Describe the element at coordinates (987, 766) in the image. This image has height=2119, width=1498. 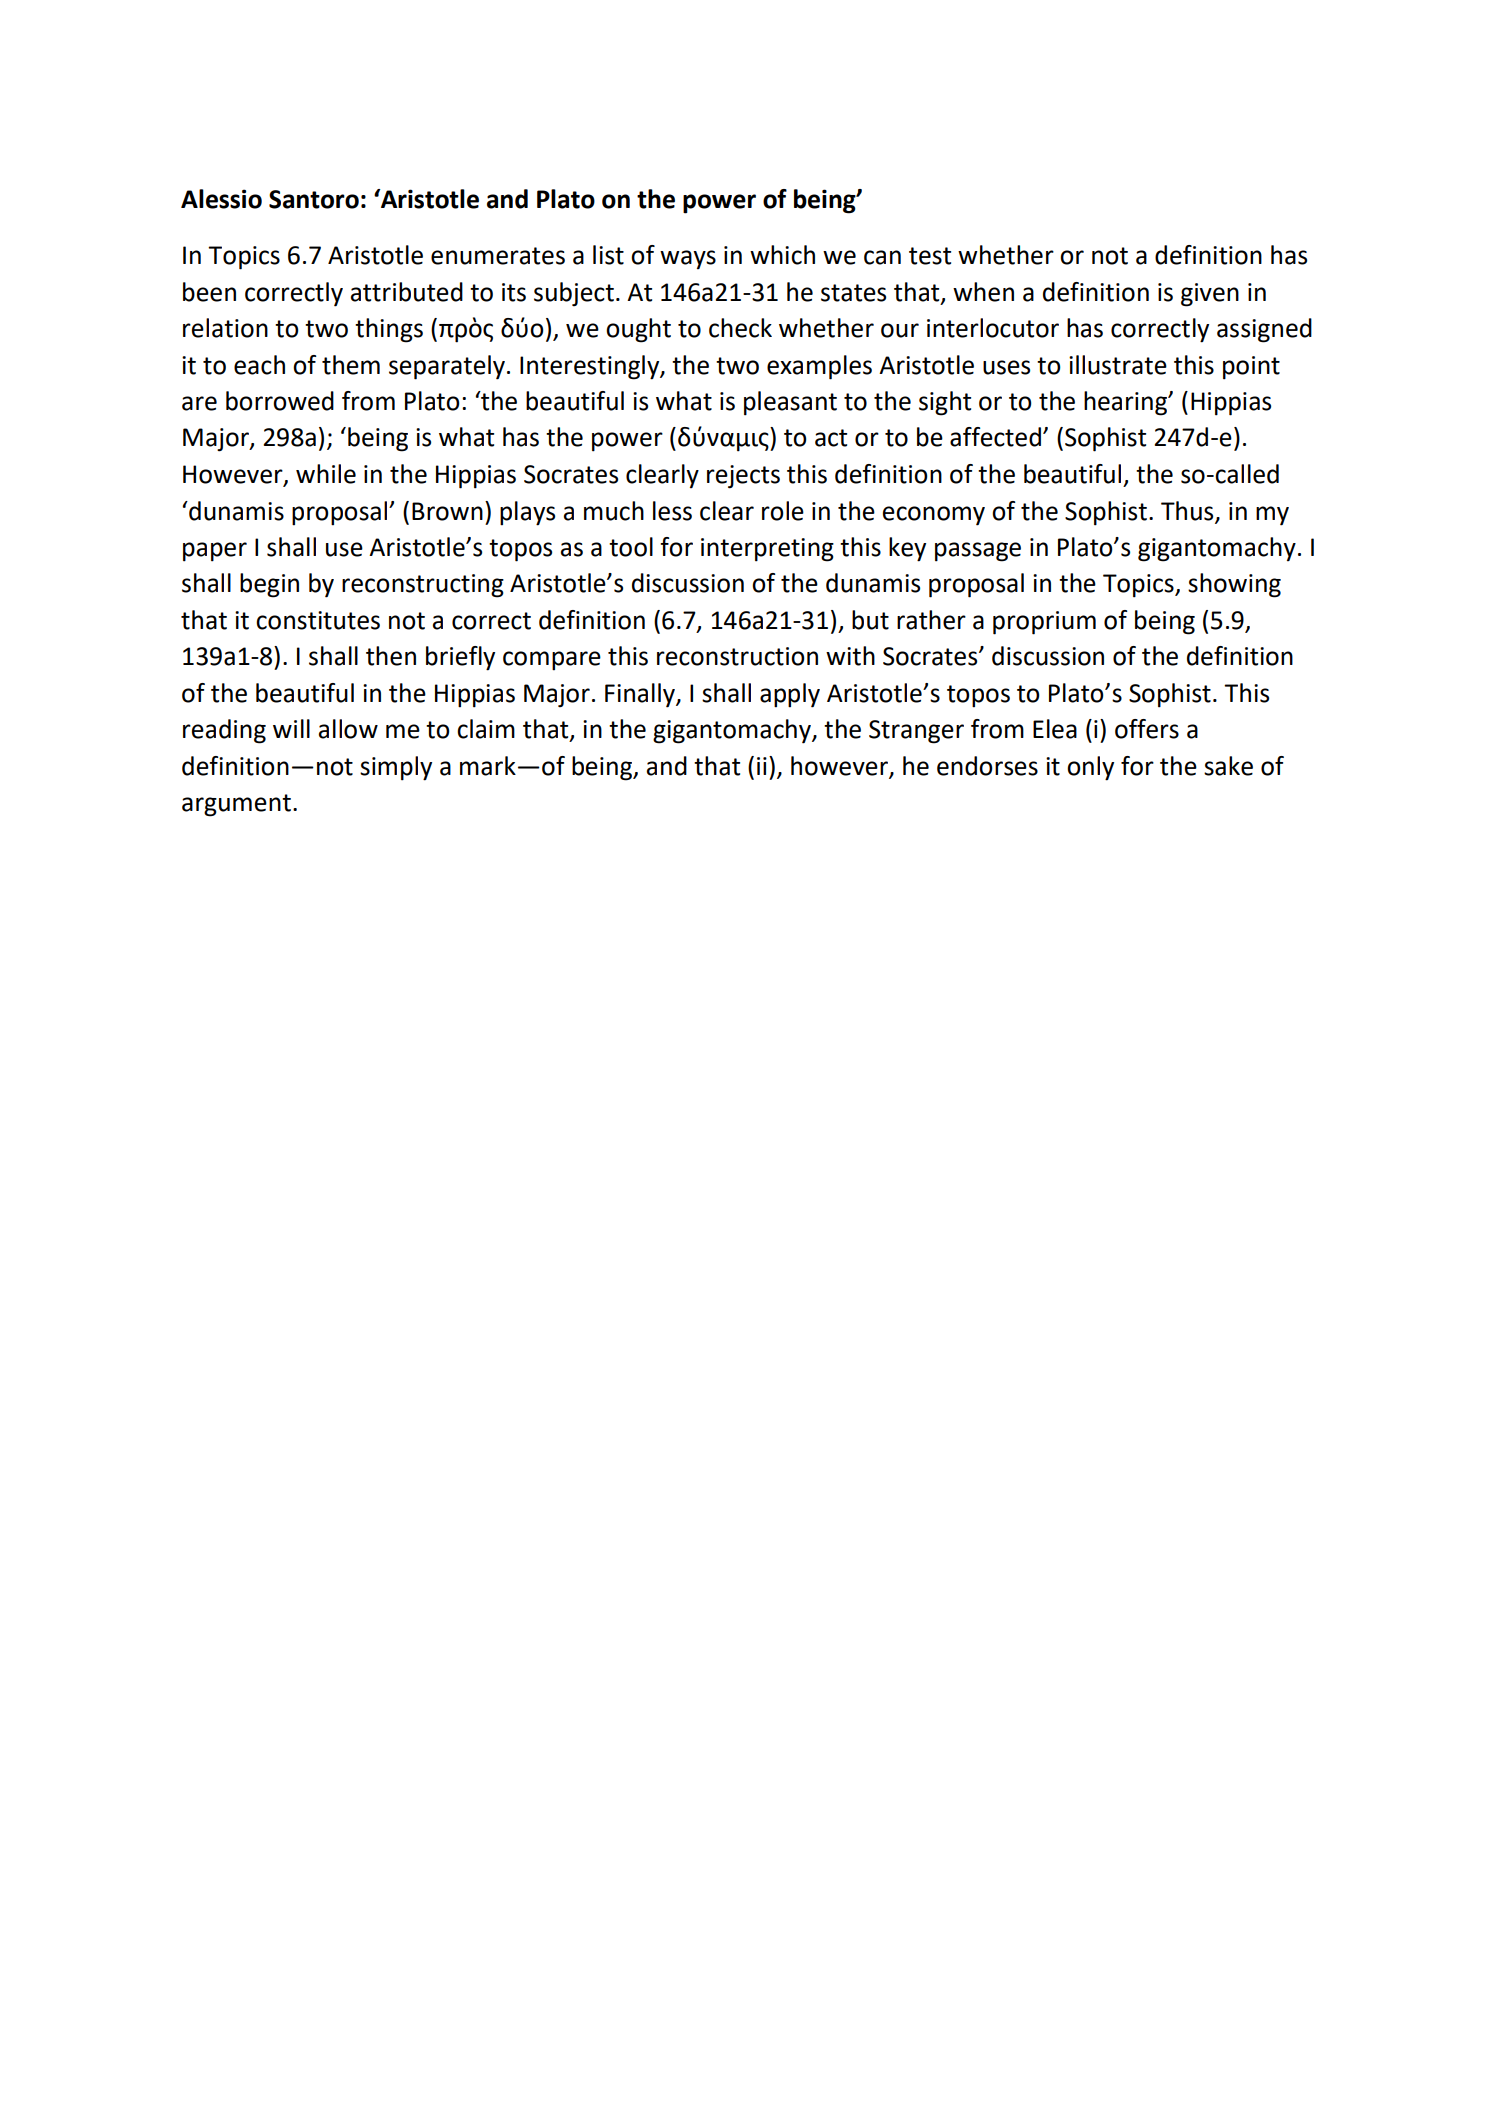
I see `endorses` at that location.
